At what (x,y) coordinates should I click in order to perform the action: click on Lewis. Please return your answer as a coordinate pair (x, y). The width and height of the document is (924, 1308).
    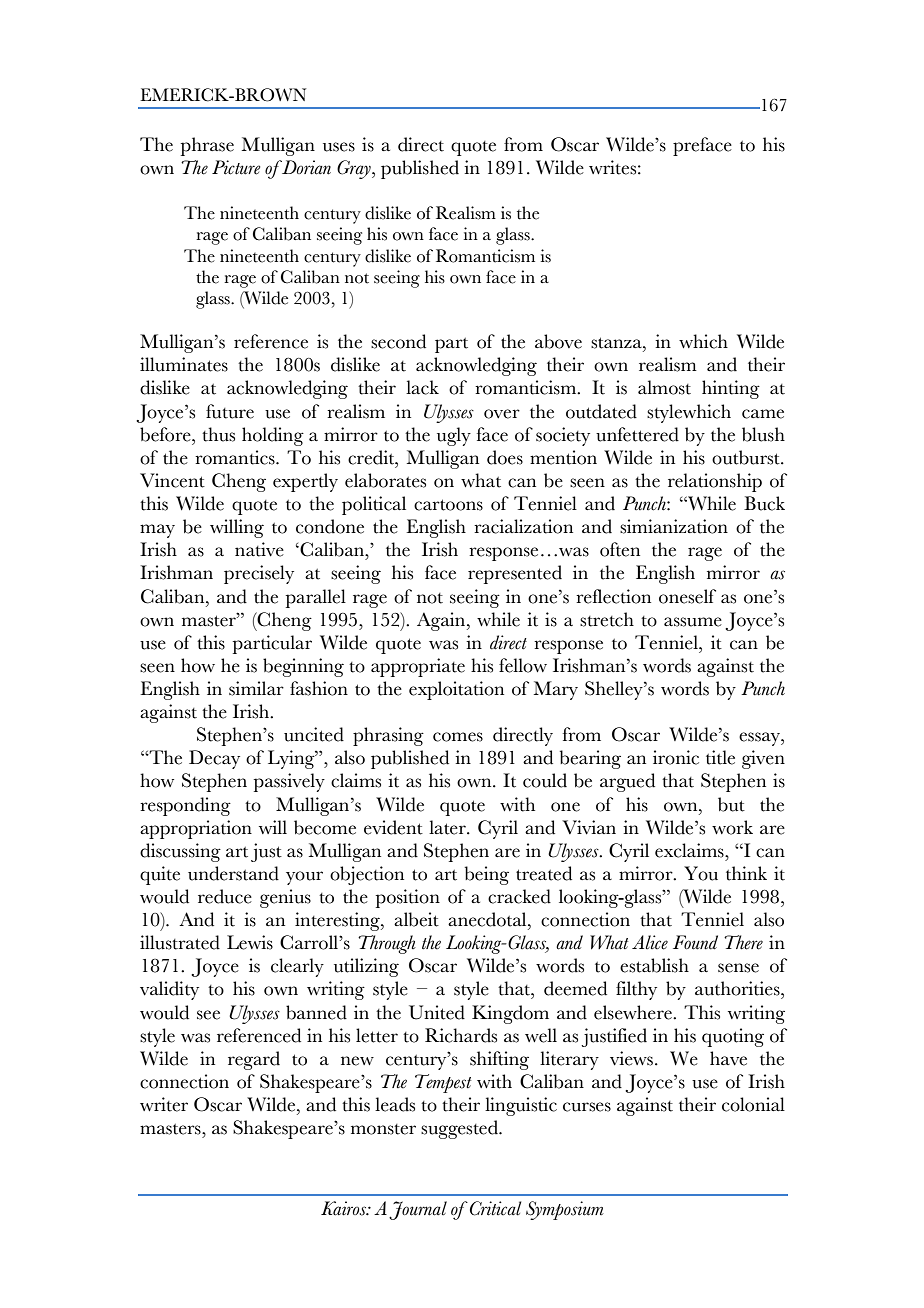
    Looking at the image, I should click on (250, 942).
